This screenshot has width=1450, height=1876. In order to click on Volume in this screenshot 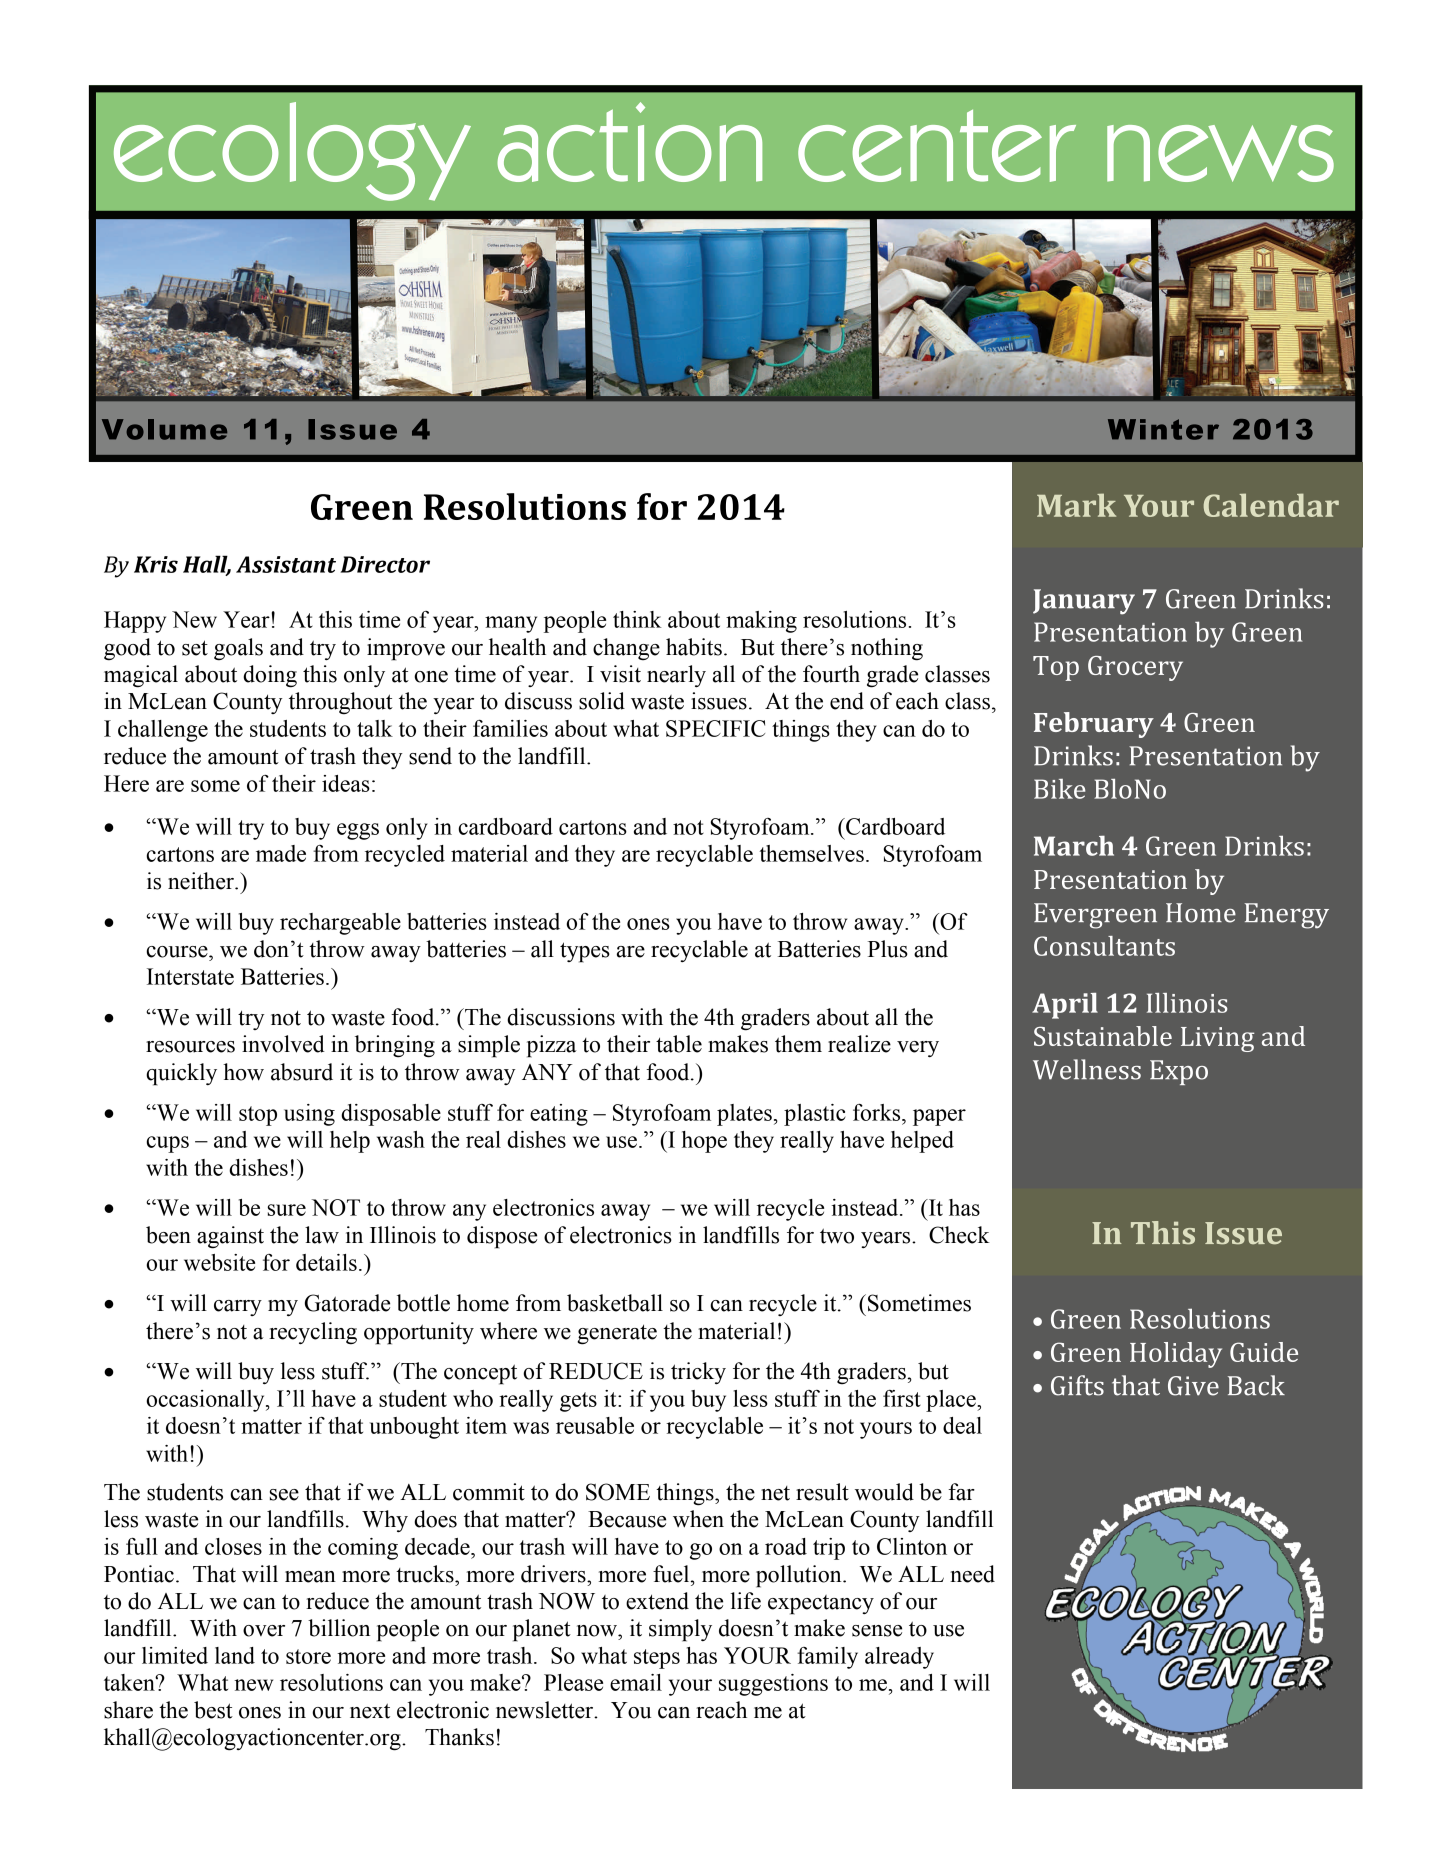, I will do `click(164, 429)`.
